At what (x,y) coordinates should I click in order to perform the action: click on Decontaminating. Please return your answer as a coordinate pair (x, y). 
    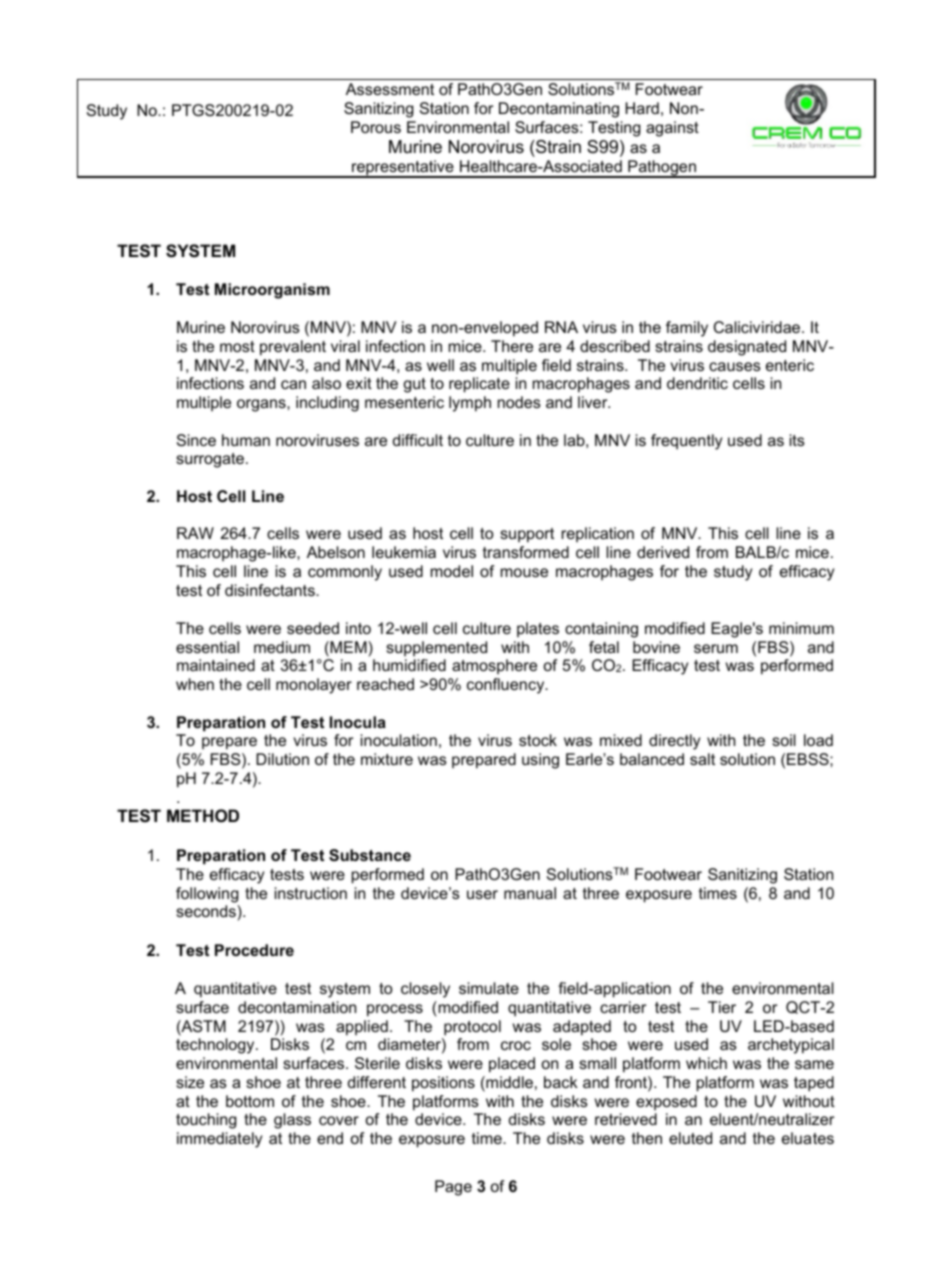
    Looking at the image, I should click on (559, 110).
